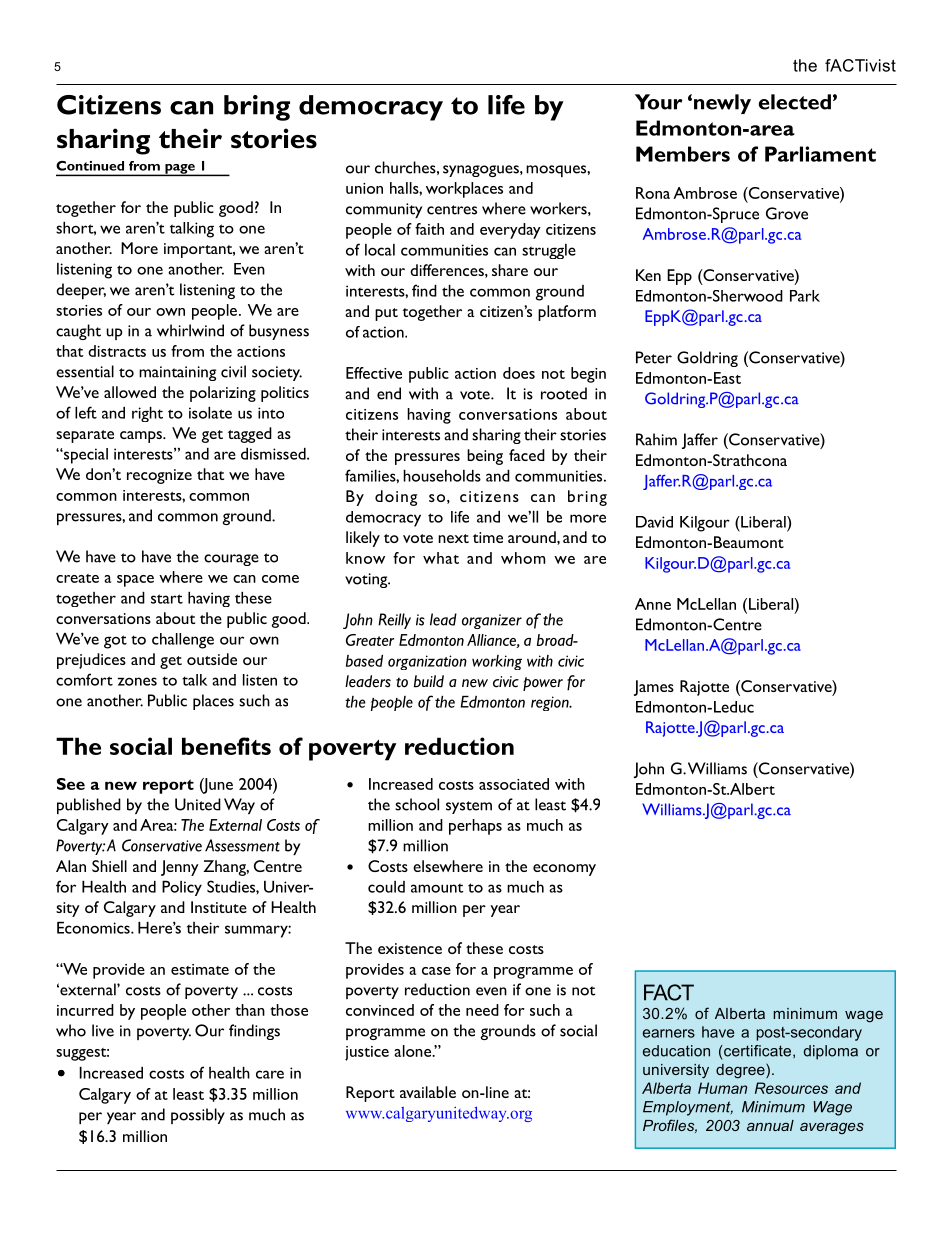 The image size is (952, 1233). Describe the element at coordinates (198, 1116) in the screenshot. I see `possibly` at that location.
